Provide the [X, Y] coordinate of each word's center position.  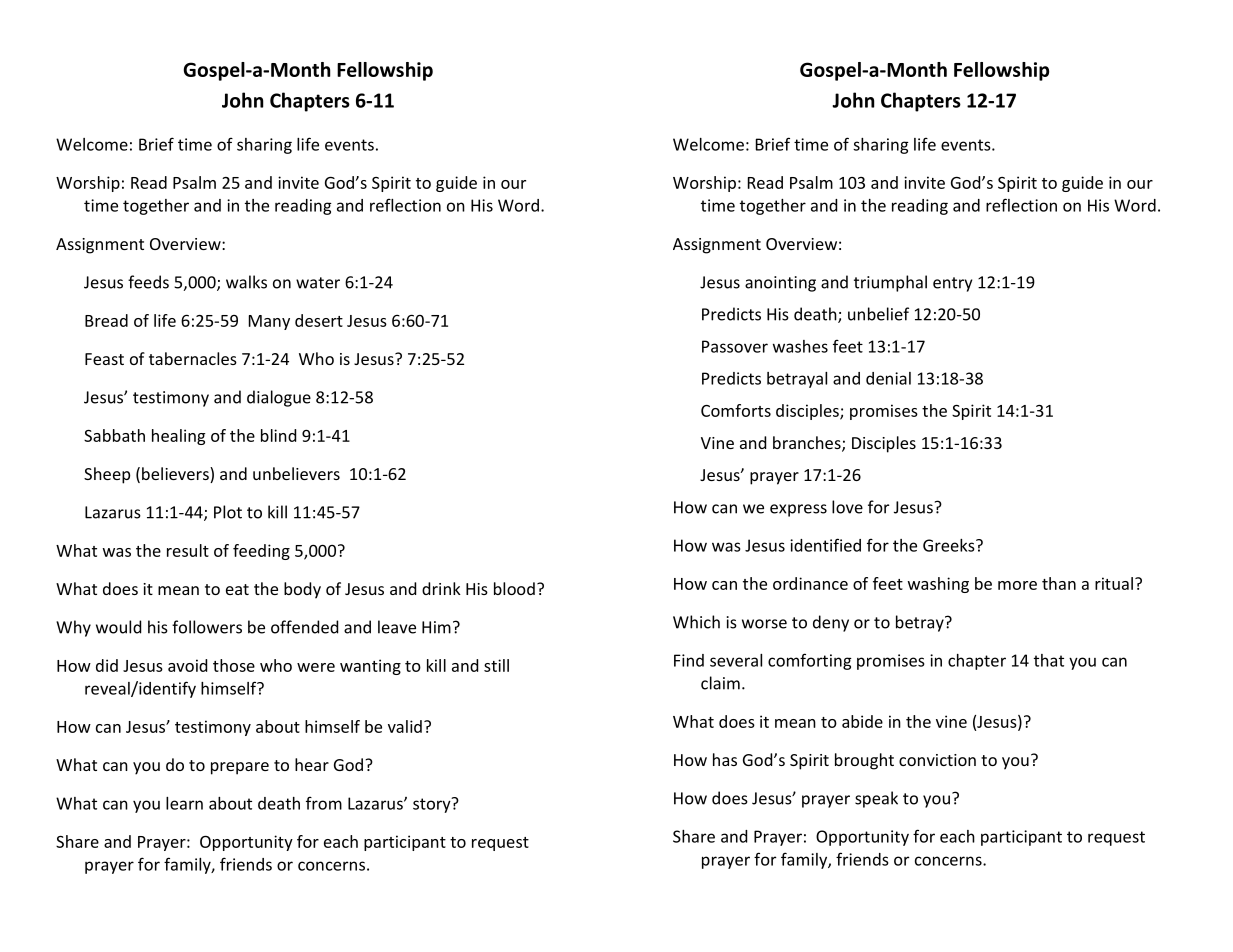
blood [514, 588]
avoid [187, 665]
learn [184, 803]
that [1049, 660]
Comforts [736, 410]
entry [952, 284]
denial [888, 378]
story [433, 805]
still [496, 665]
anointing [780, 284]
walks [246, 282]
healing [178, 437]
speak [876, 799]
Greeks [950, 545]
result [188, 550]
